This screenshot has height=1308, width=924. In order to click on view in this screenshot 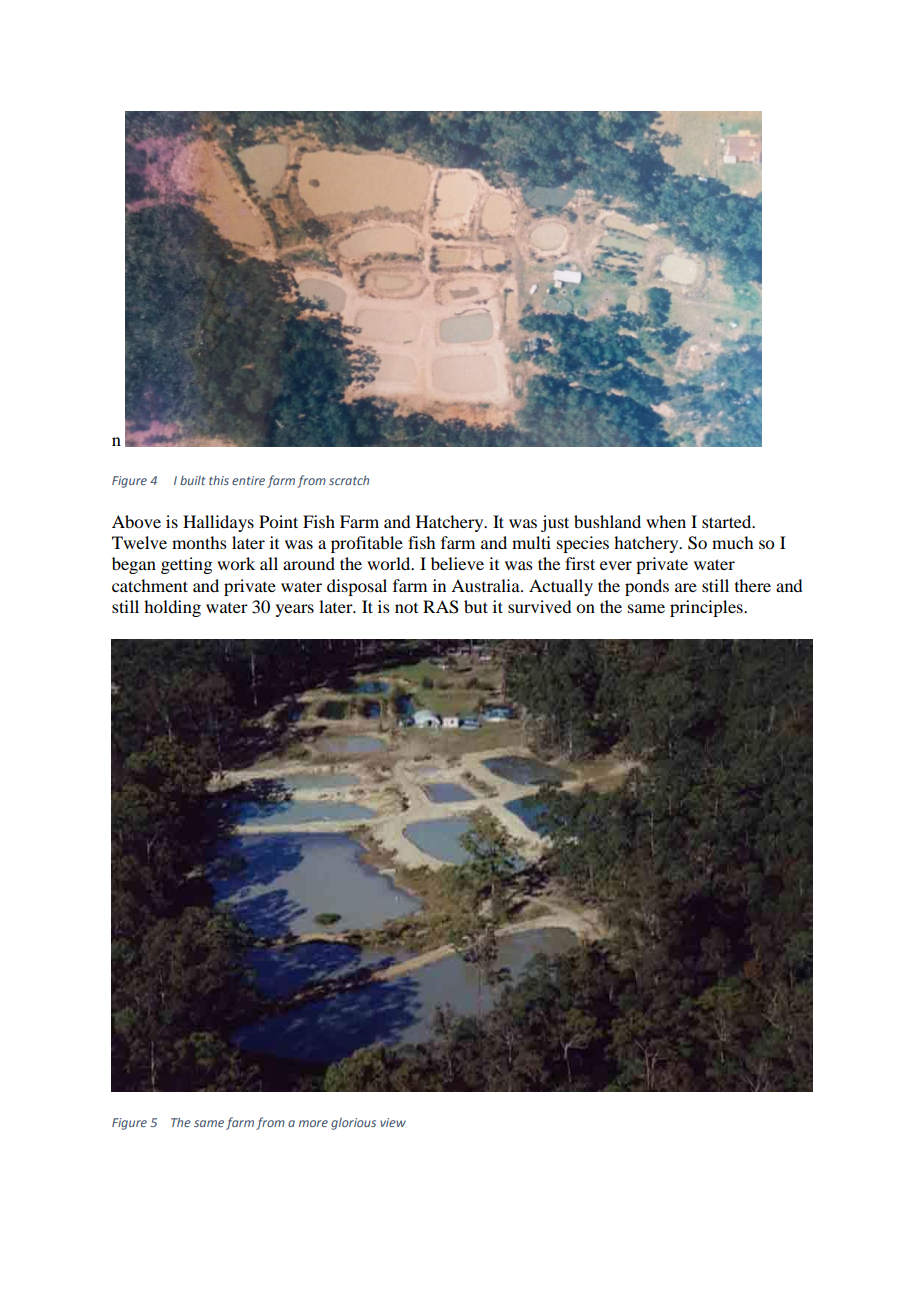, I will do `click(393, 1122)`.
